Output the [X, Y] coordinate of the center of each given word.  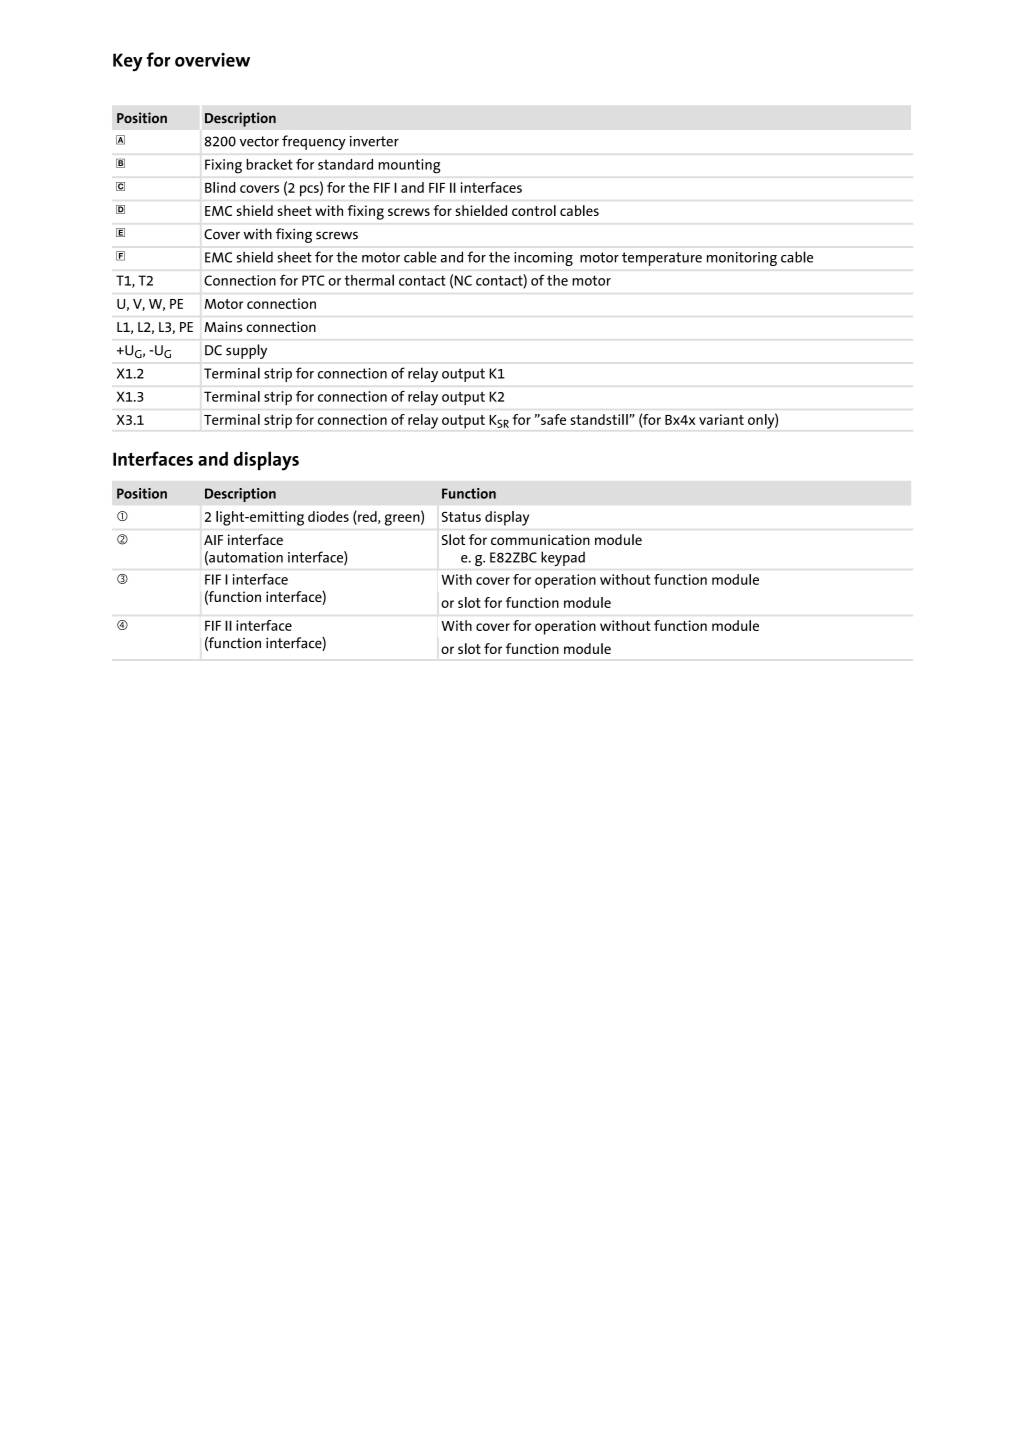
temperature [662, 259]
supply [246, 351]
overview [212, 60]
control [534, 210]
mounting [409, 166]
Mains [223, 326]
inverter [374, 141]
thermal [369, 280]
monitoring [742, 259]
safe [552, 419]
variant [721, 419]
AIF [213, 540]
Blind [220, 187]
